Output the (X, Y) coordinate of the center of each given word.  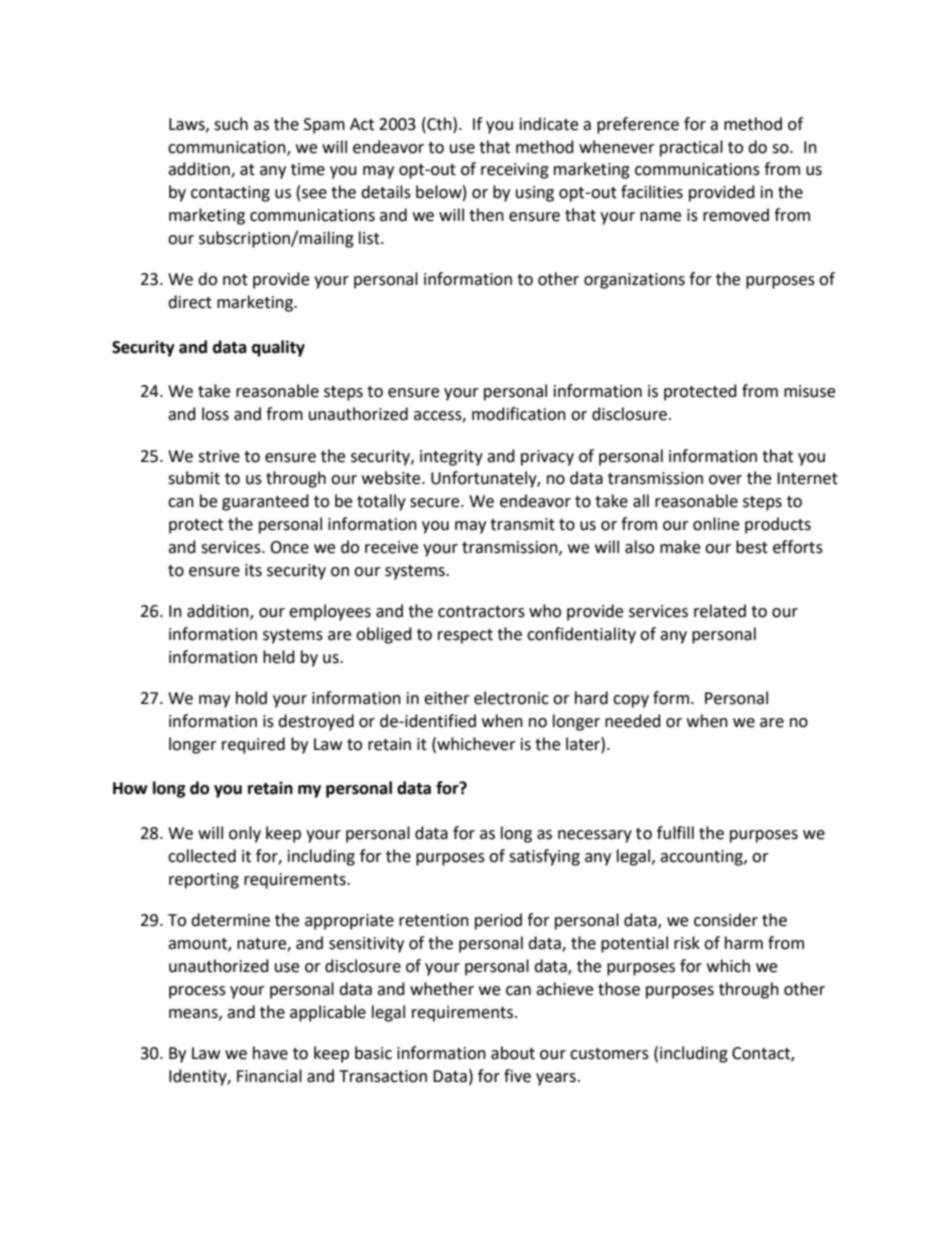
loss (215, 414)
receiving (515, 171)
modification (519, 414)
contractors (481, 612)
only (245, 834)
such (231, 124)
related (720, 611)
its (253, 570)
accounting (702, 858)
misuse (809, 391)
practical (691, 148)
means (194, 1014)
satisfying (544, 857)
